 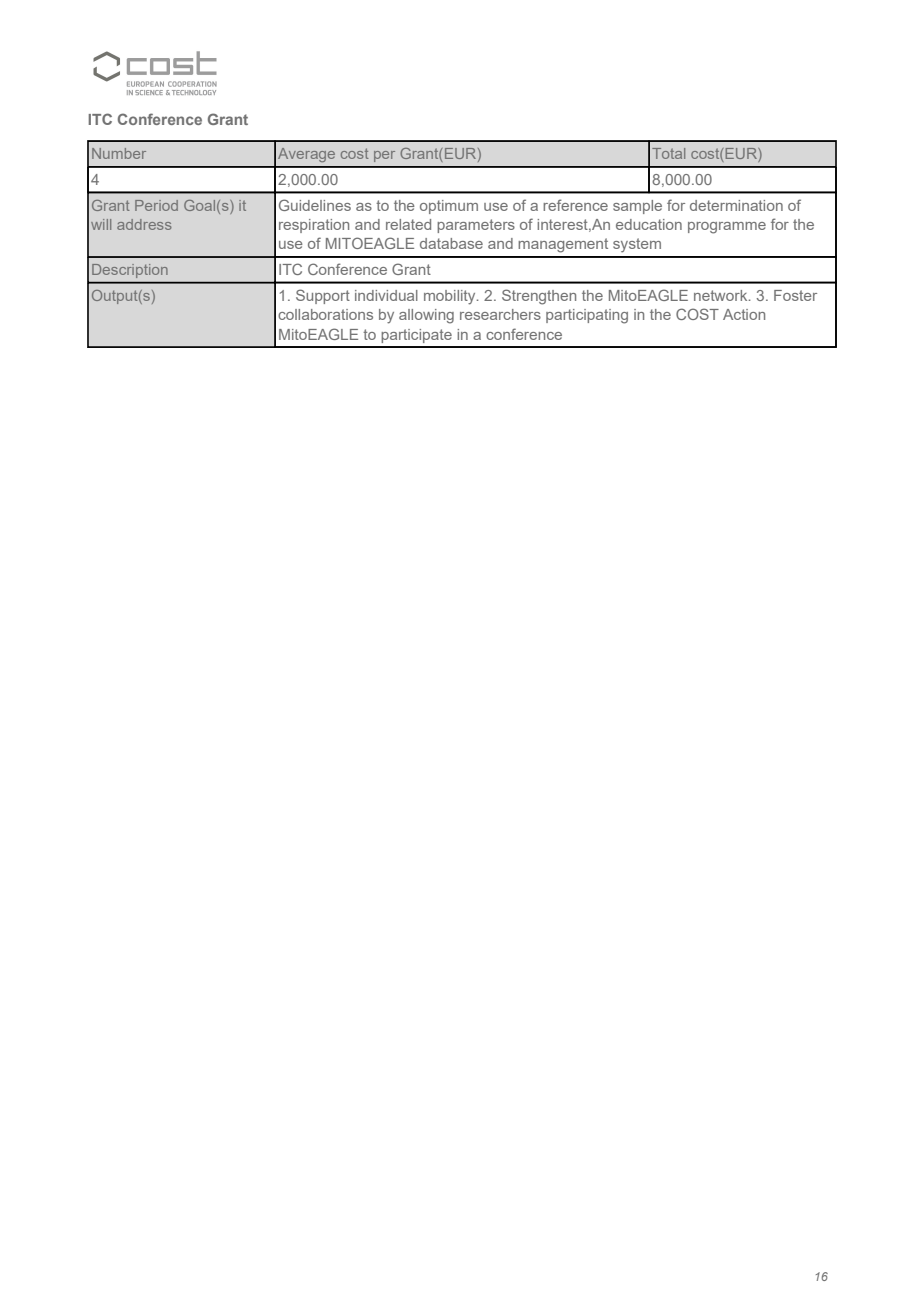 I want to click on Description, so click(x=129, y=271).
